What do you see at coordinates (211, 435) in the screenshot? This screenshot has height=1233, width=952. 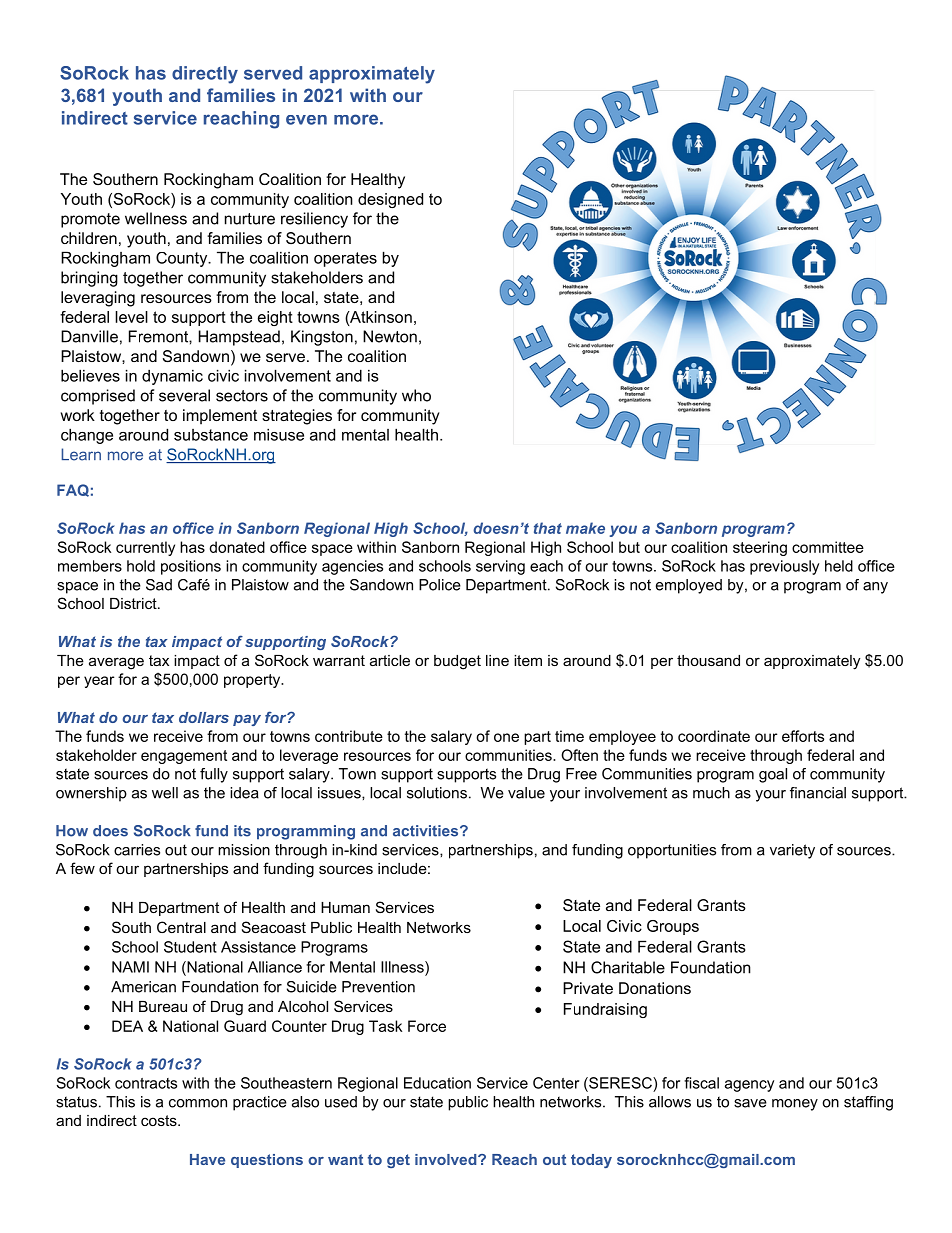 I see `substance` at bounding box center [211, 435].
